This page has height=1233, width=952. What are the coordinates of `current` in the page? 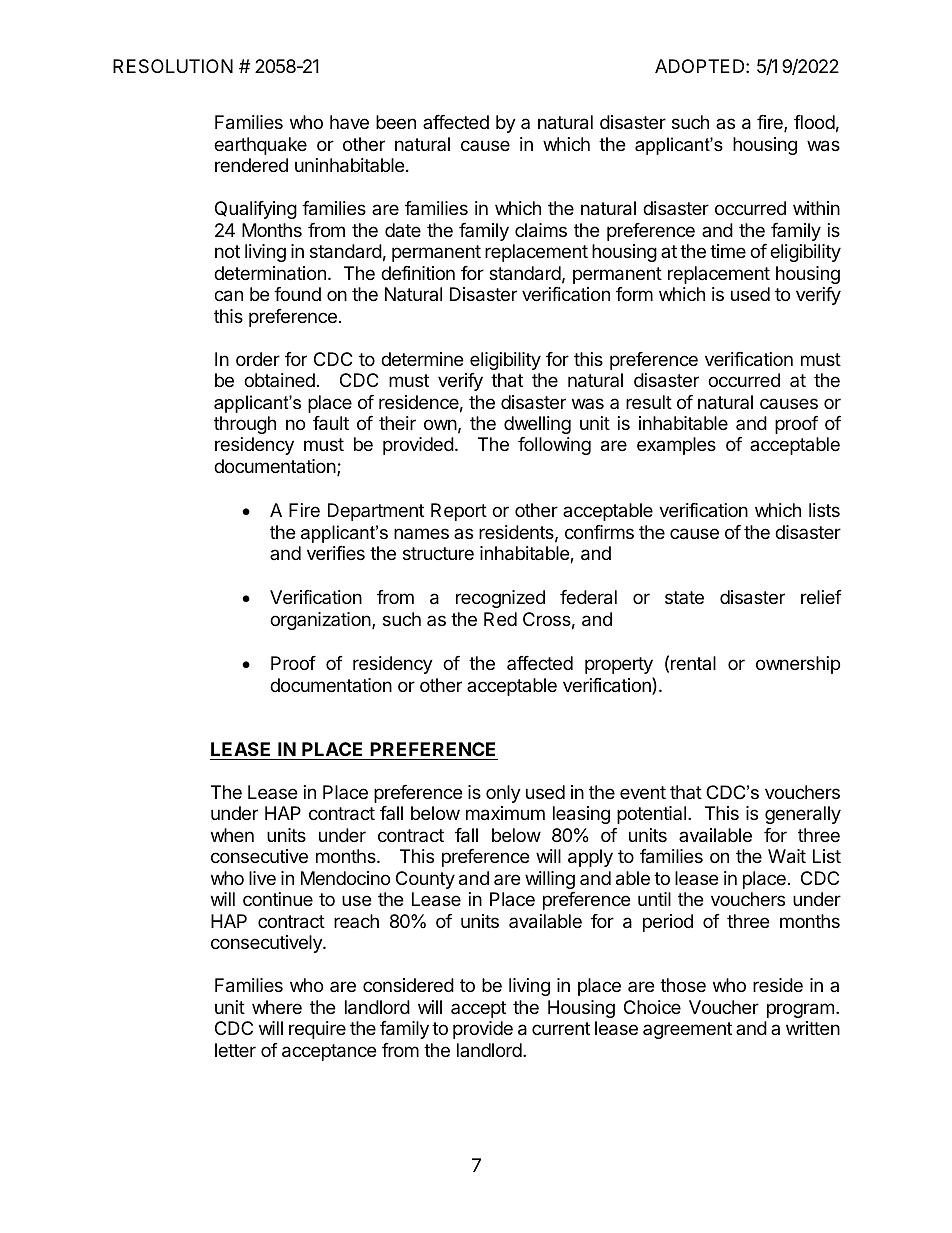 It's located at (561, 1028).
